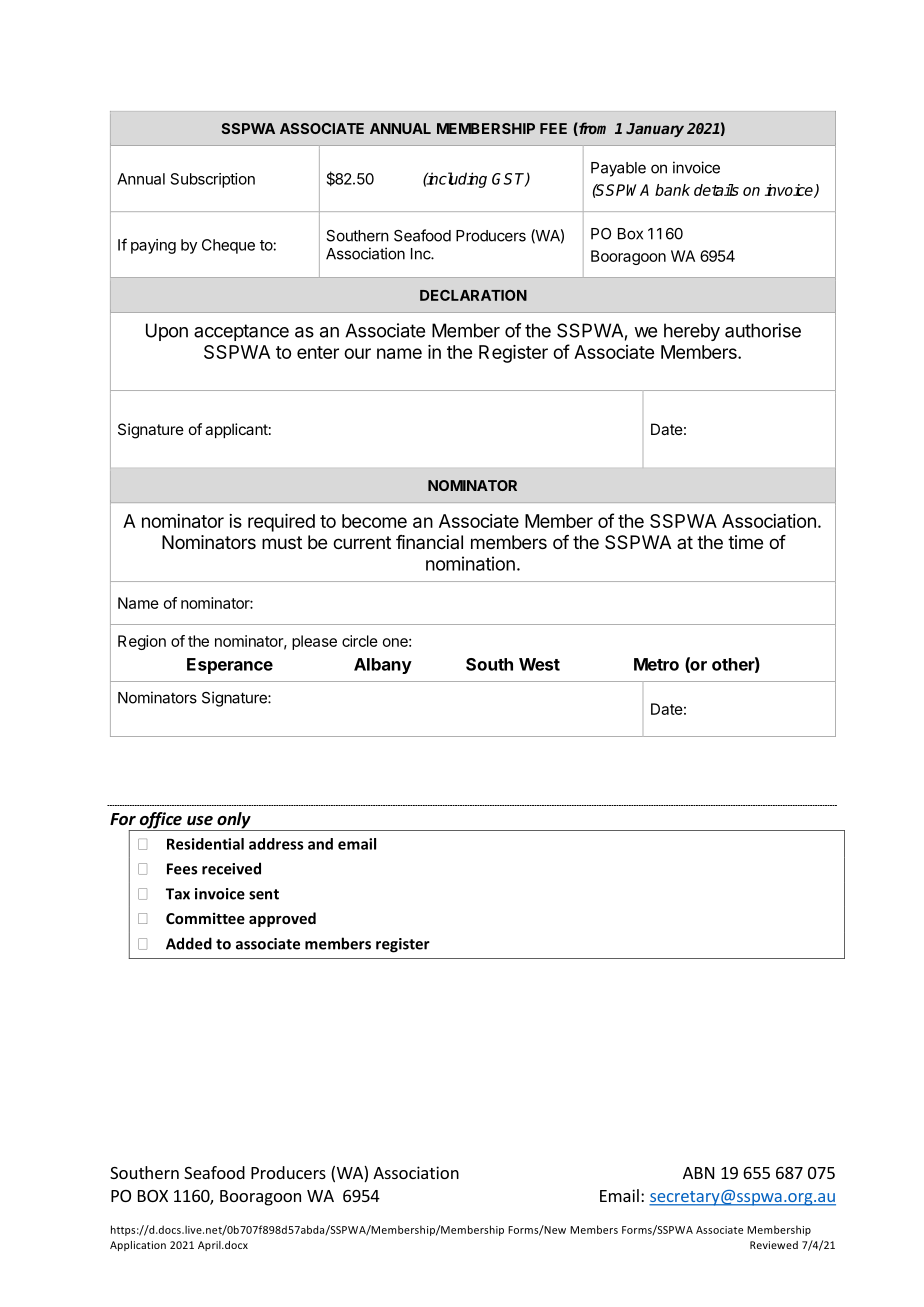  I want to click on Metro, so click(656, 664).
